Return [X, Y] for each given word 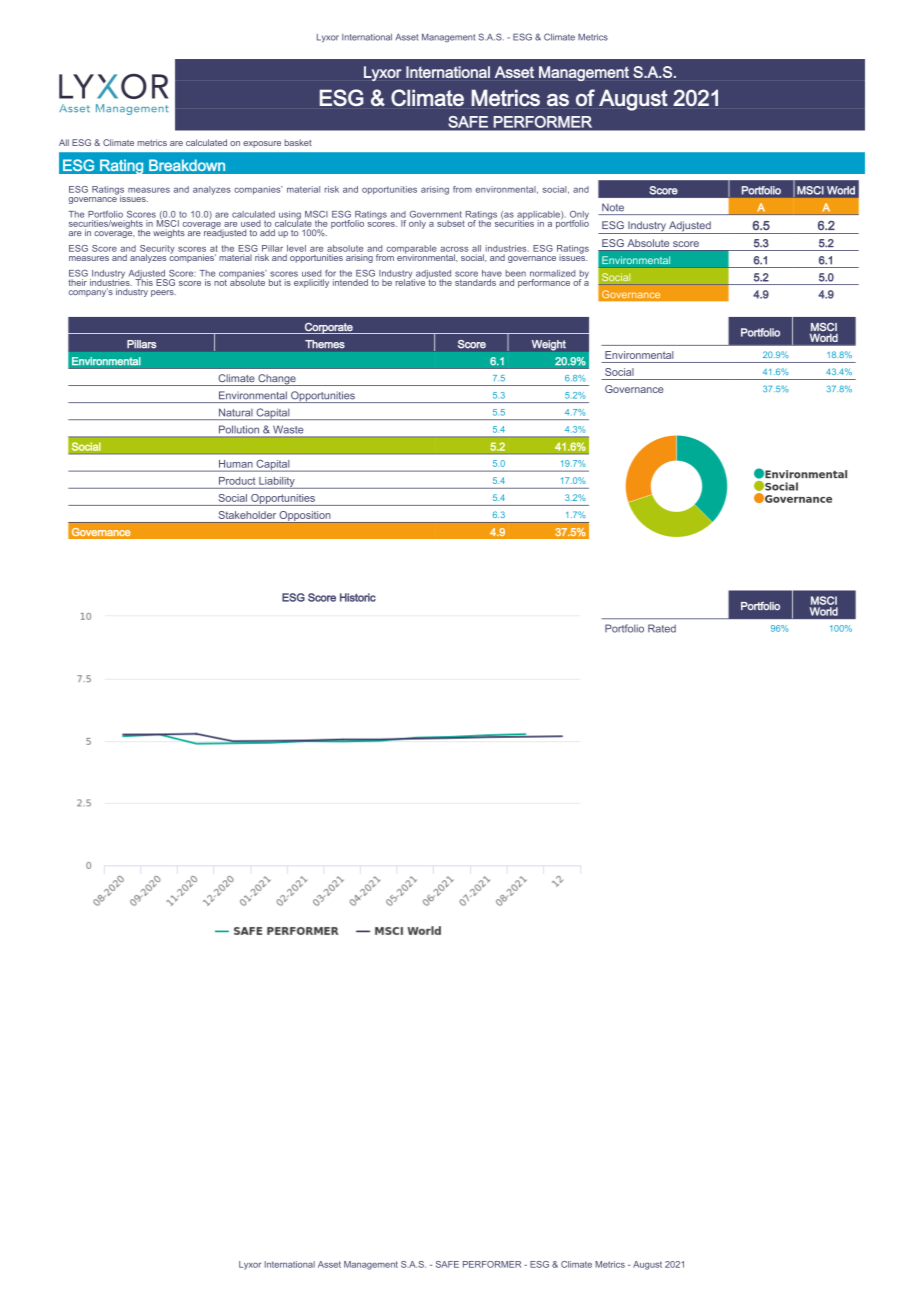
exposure [262, 144]
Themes [325, 344]
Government [436, 214]
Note [613, 207]
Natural [236, 412]
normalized [552, 273]
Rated [662, 628]
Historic [358, 597]
